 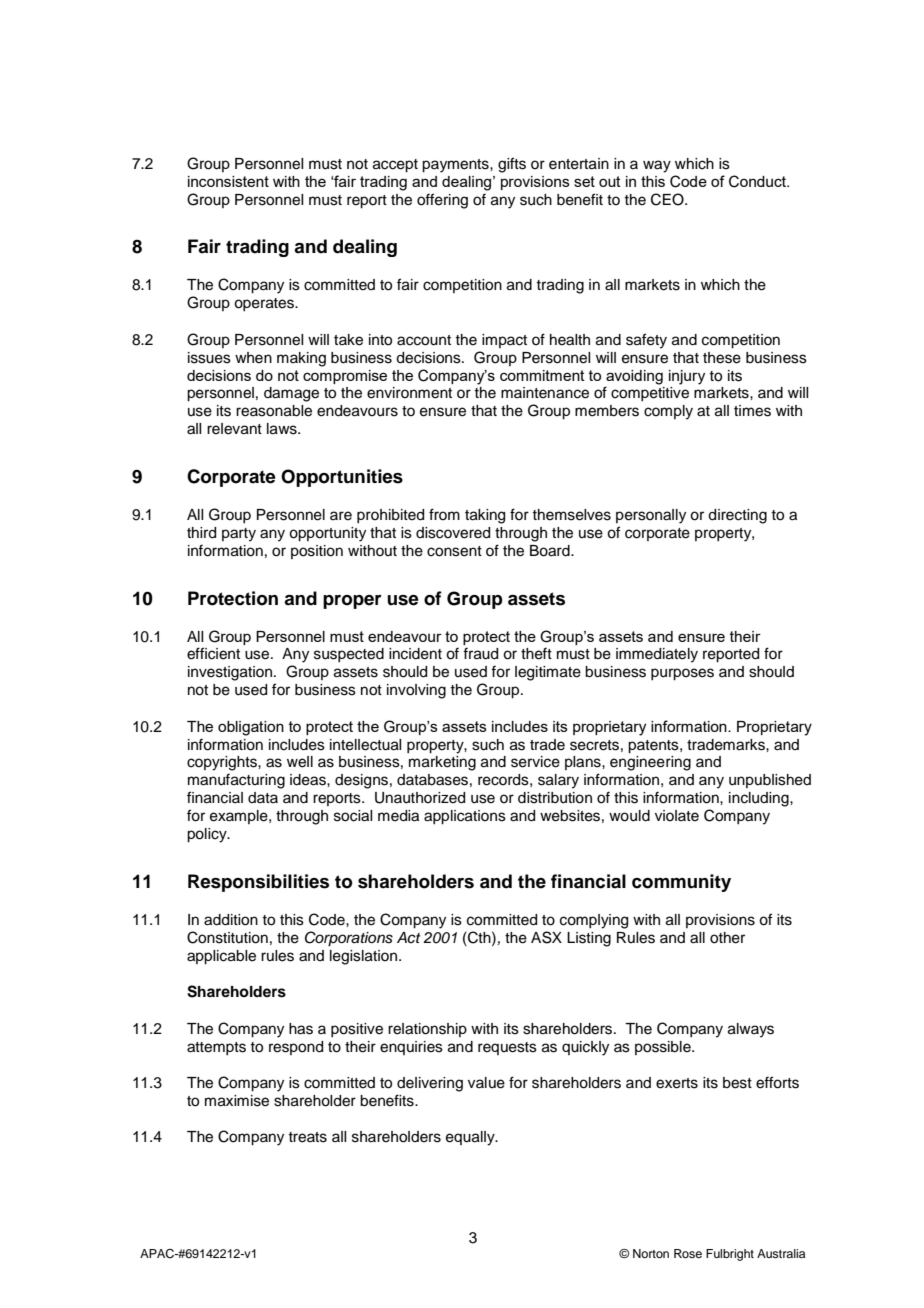 What do you see at coordinates (688, 1253) in the screenshot?
I see `Rose` at bounding box center [688, 1253].
